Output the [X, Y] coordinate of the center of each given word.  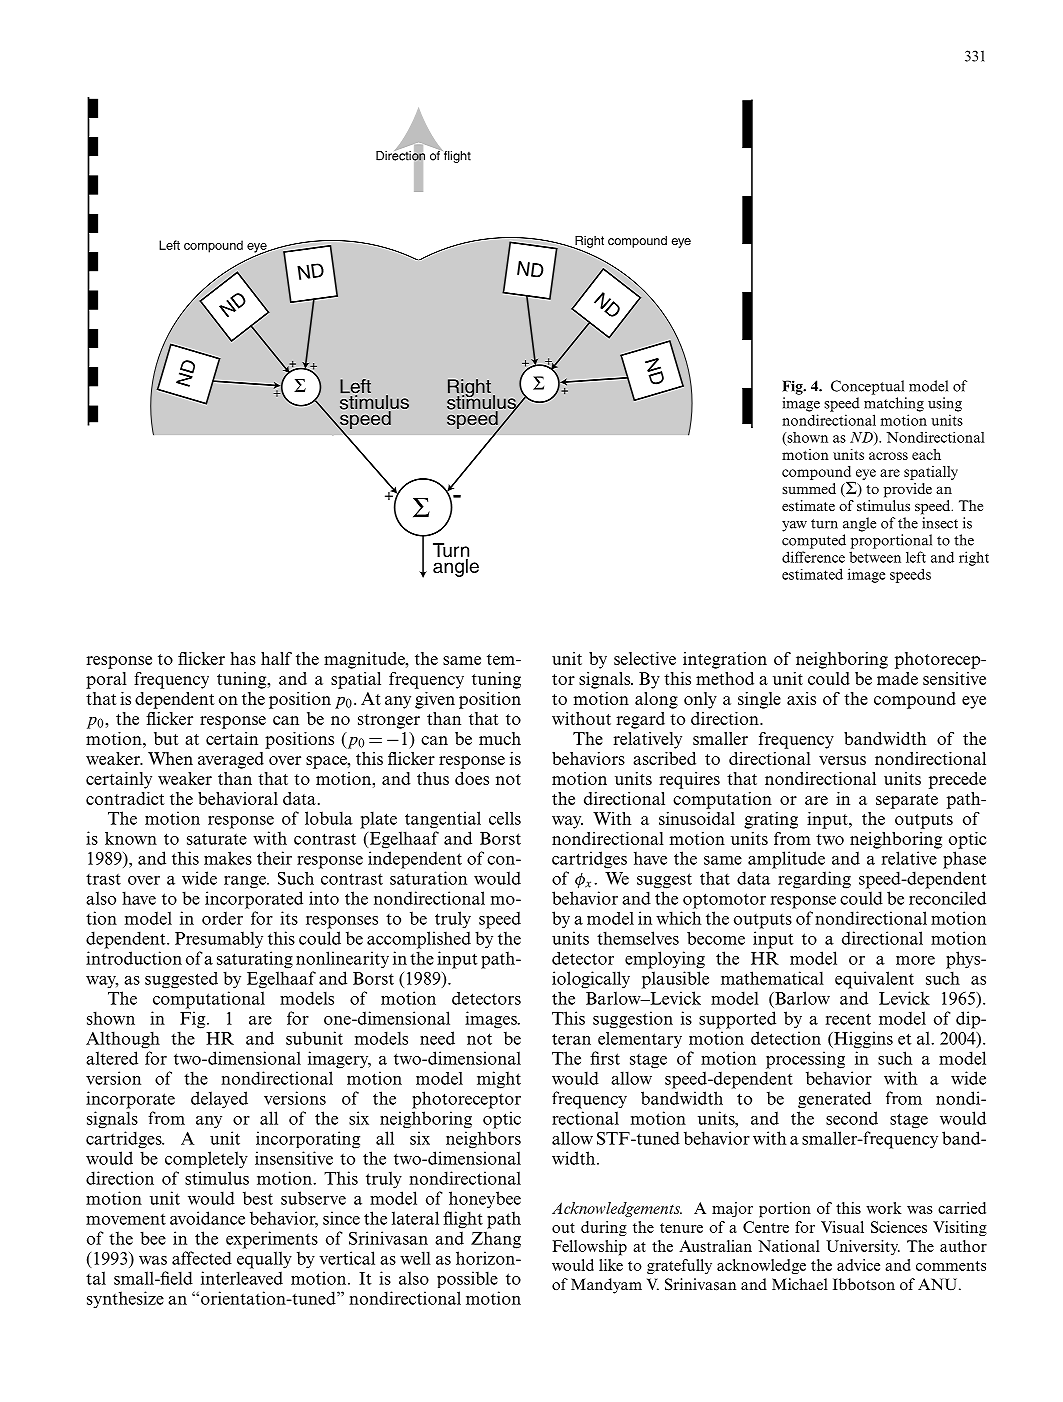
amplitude [786, 860]
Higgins [862, 1040]
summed [809, 488]
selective [645, 658]
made [897, 678]
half [276, 658]
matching [894, 404]
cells [505, 818]
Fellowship [589, 1248]
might [499, 1080]
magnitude [365, 660]
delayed [219, 1100]
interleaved [242, 1278]
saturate [217, 839]
